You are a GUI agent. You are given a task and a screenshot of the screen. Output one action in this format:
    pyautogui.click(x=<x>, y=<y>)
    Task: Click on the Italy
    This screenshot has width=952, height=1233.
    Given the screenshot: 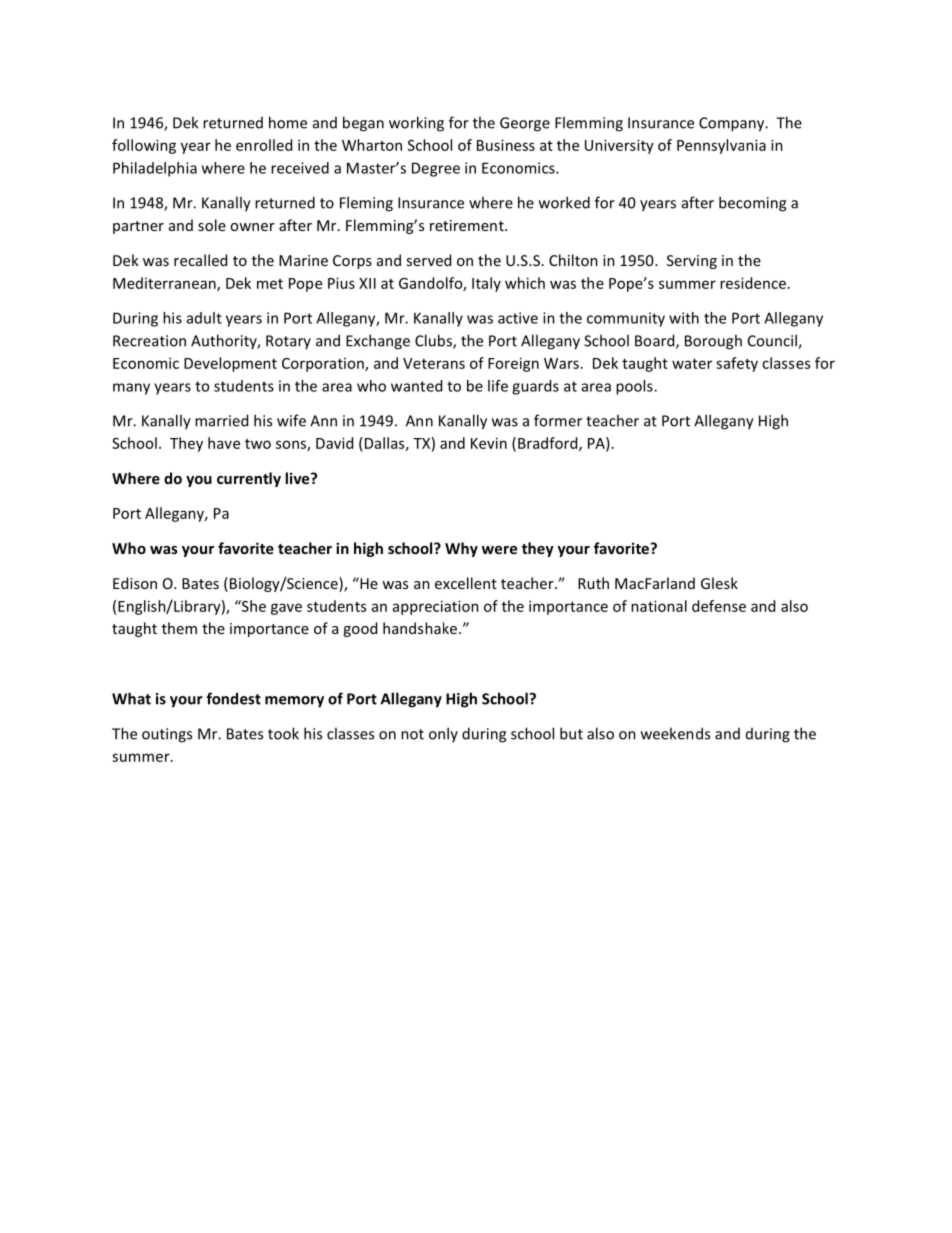 What is the action you would take?
    pyautogui.click(x=486, y=284)
